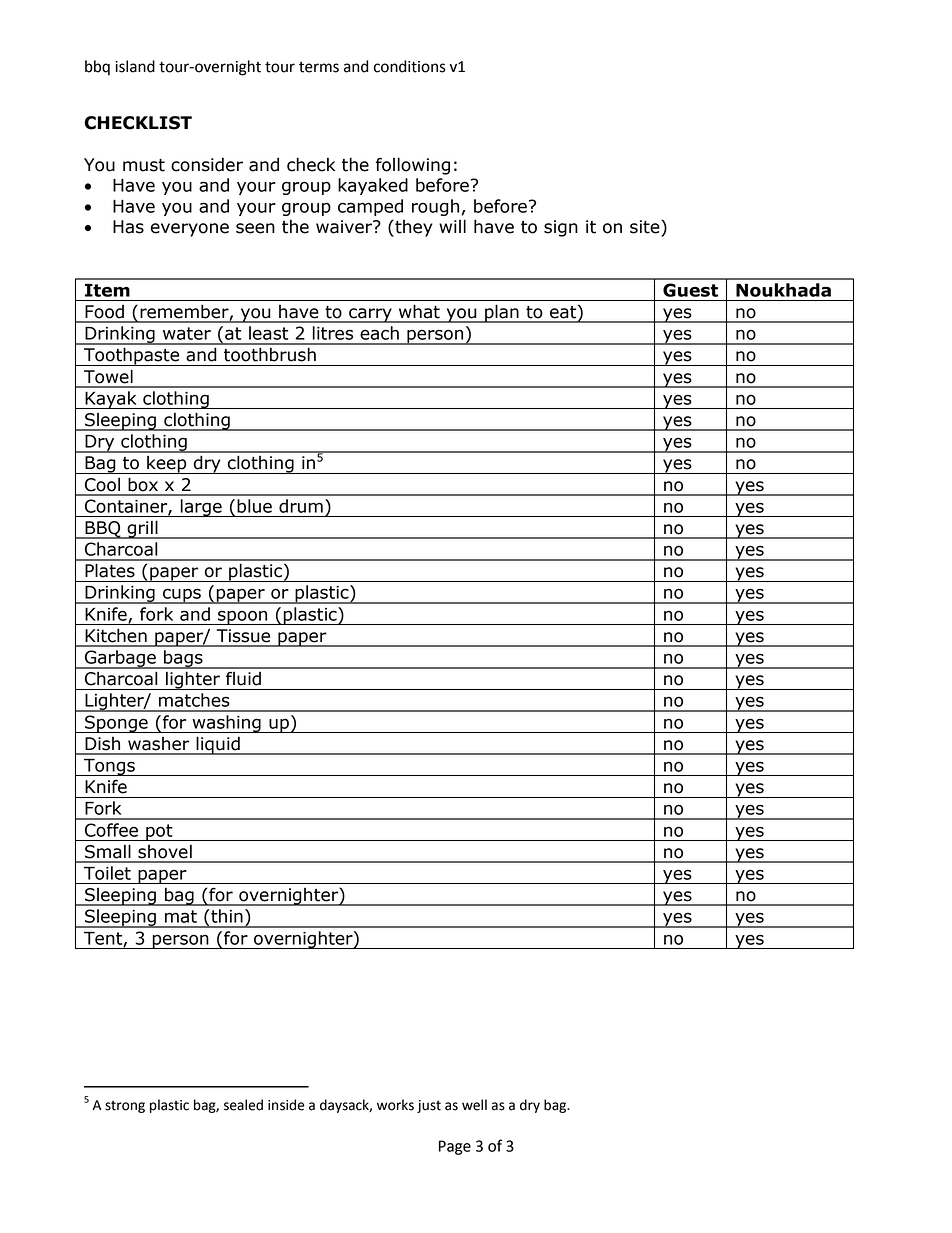 Image resolution: width=952 pixels, height=1233 pixels. I want to click on strong, so click(125, 1107).
